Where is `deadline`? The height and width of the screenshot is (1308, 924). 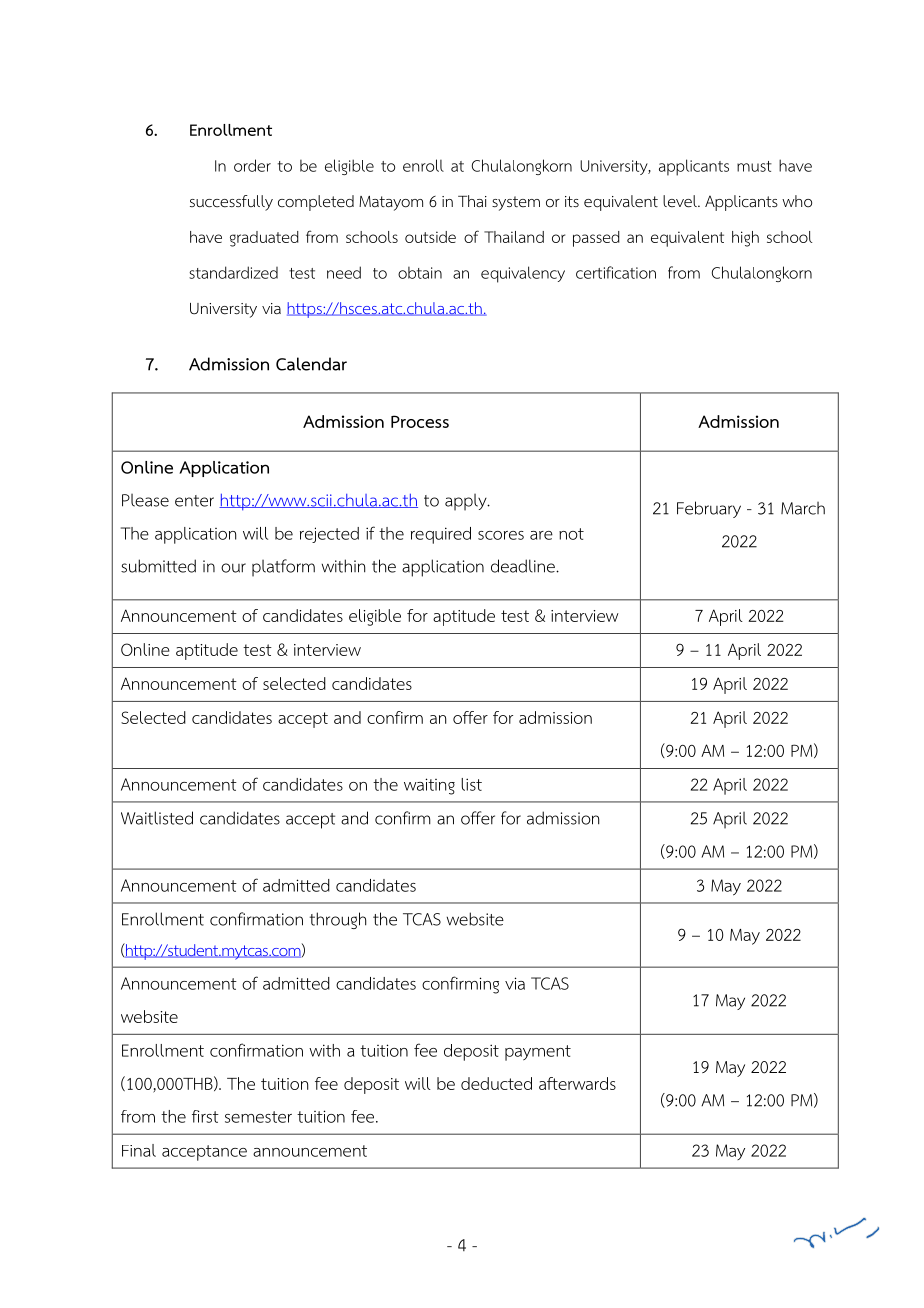 deadline is located at coordinates (524, 566).
